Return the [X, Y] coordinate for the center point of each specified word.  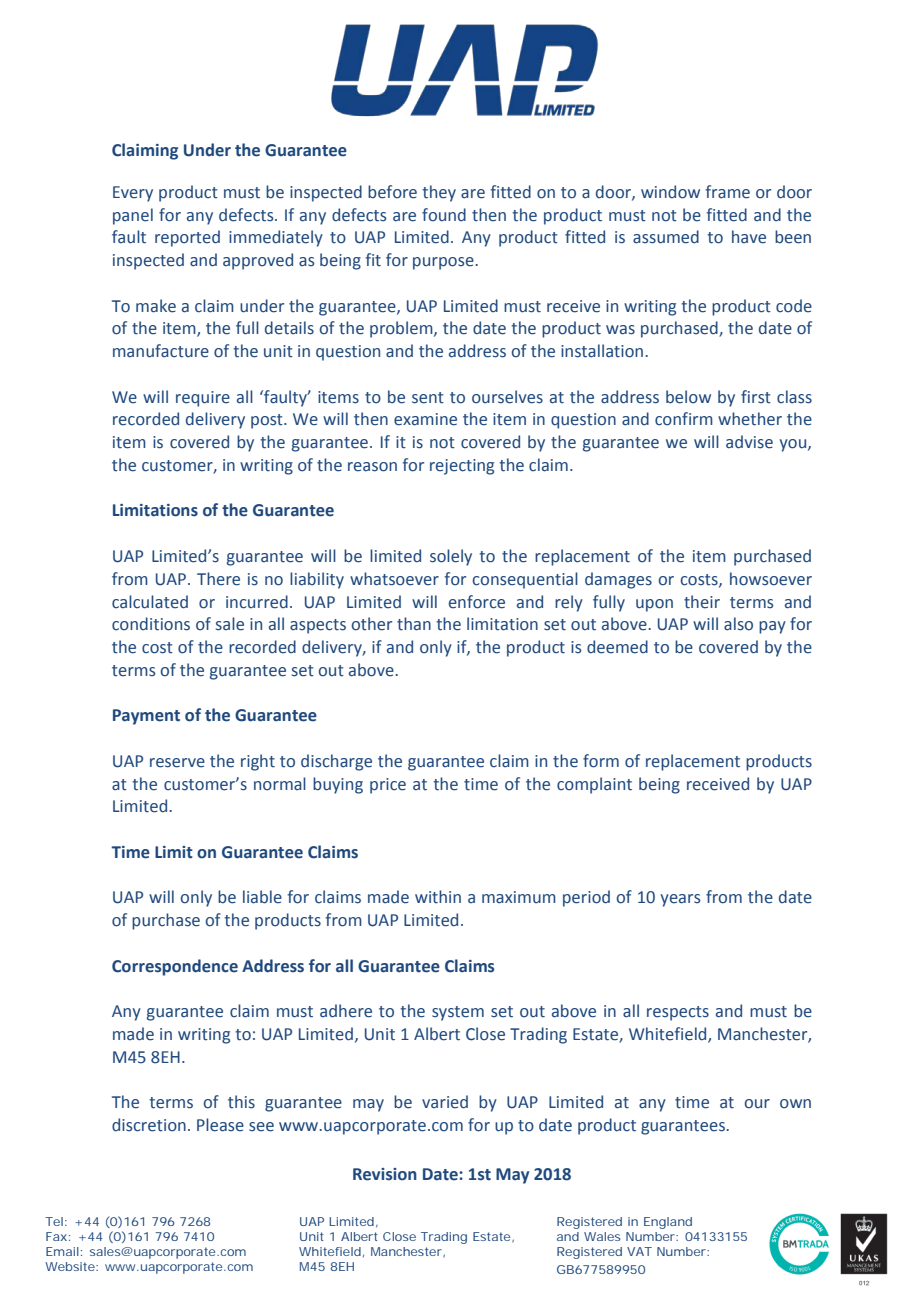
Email [62, 1251]
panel [133, 216]
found [444, 215]
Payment [146, 717]
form [601, 761]
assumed [666, 237]
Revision [385, 1174]
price [388, 786]
